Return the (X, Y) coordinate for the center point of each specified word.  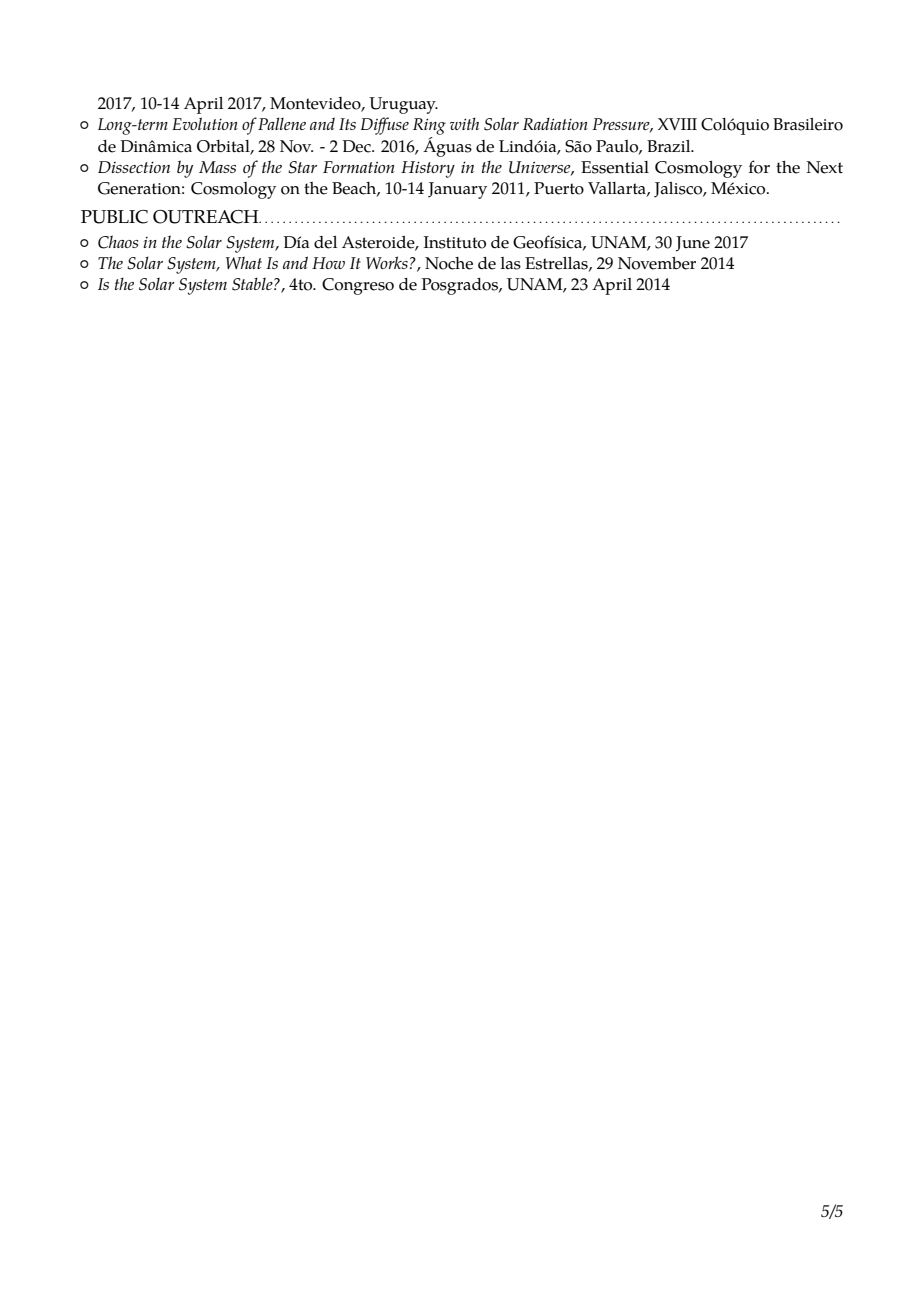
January (457, 190)
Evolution (205, 123)
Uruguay (403, 105)
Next (824, 167)
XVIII (677, 124)
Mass (217, 167)
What (244, 262)
